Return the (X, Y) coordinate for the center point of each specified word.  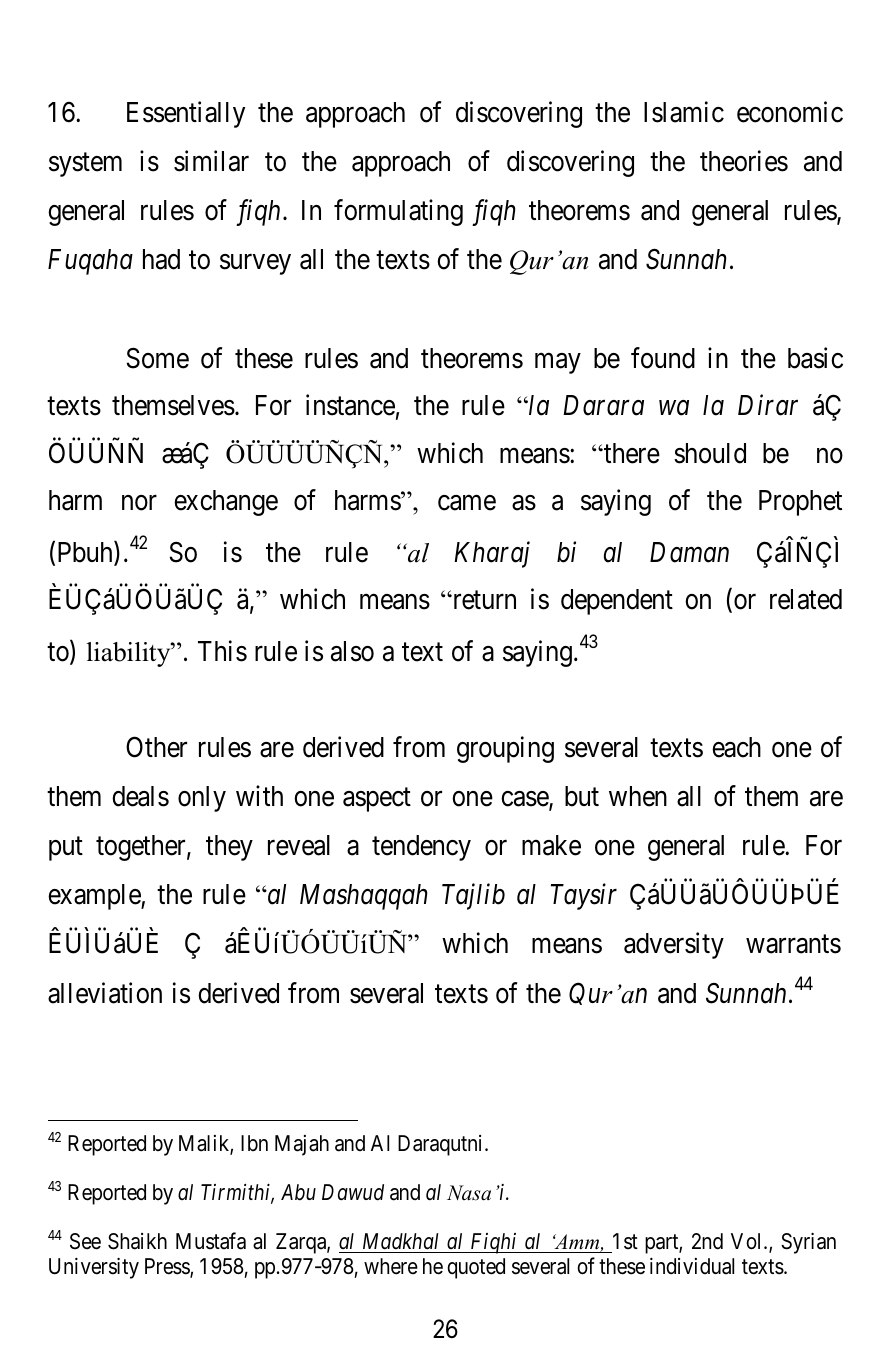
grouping (505, 749)
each (736, 747)
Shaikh (137, 1241)
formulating (398, 212)
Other (156, 747)
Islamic (684, 112)
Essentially (186, 114)
